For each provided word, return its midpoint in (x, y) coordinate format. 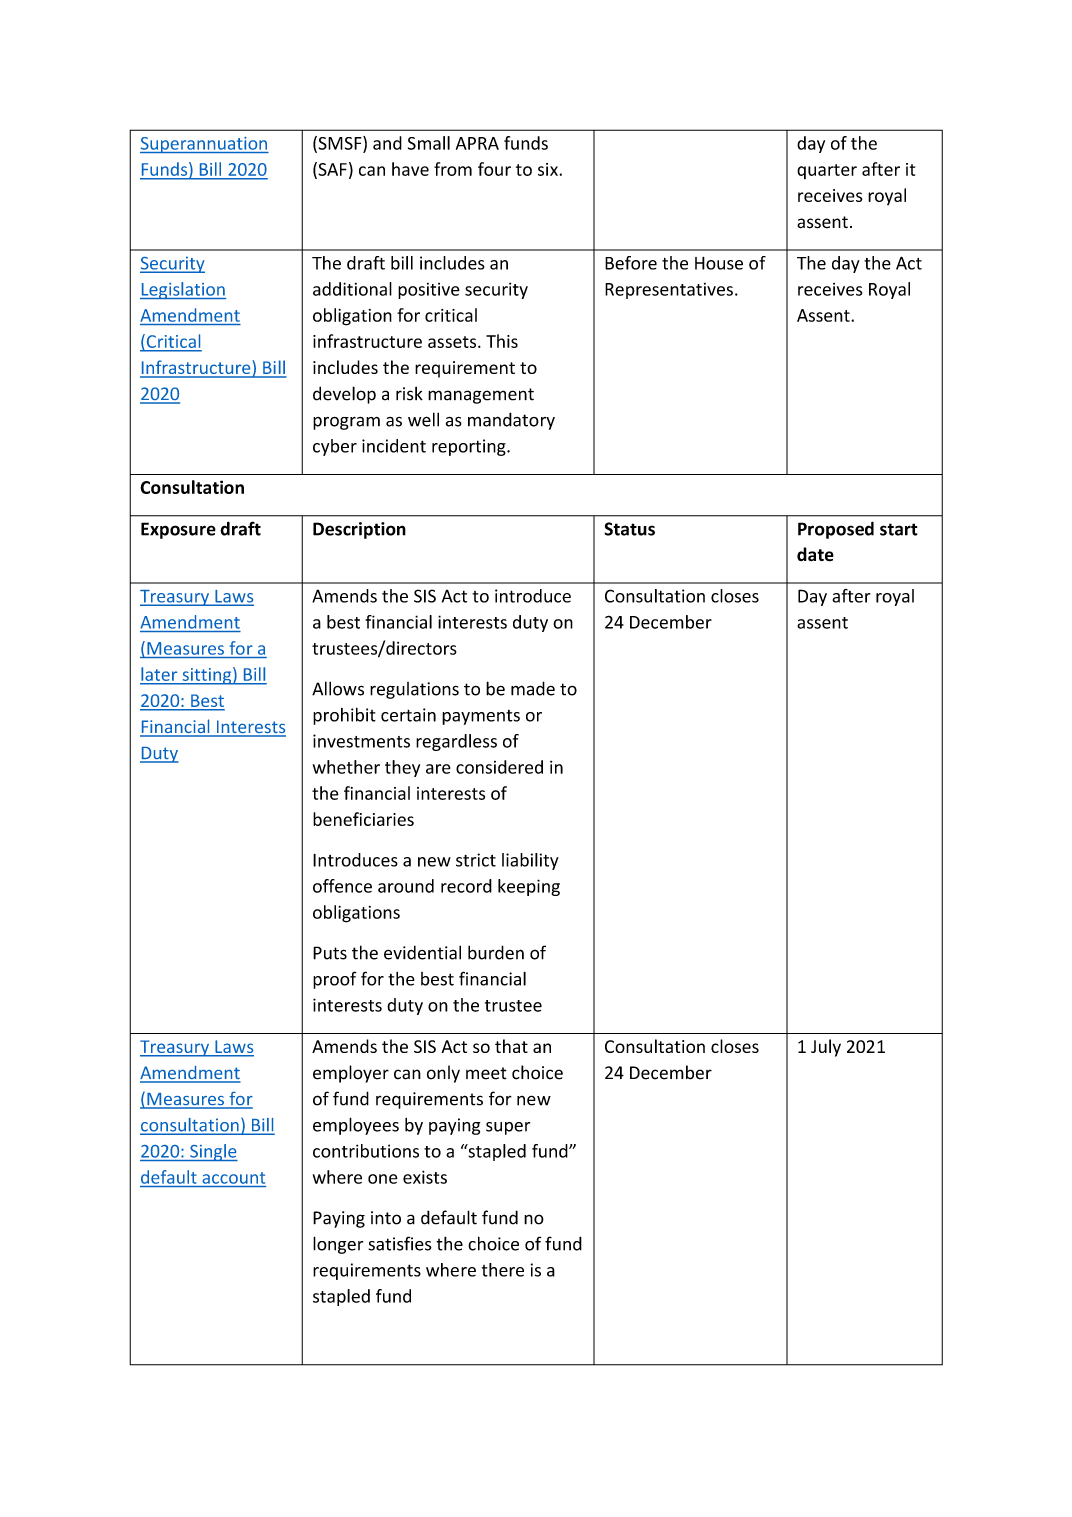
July (826, 1048)
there (503, 1270)
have (410, 169)
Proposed (836, 530)
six (549, 169)
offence (342, 886)
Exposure (178, 530)
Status (629, 529)
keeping (529, 887)
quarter (827, 171)
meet (486, 1073)
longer (338, 1245)
